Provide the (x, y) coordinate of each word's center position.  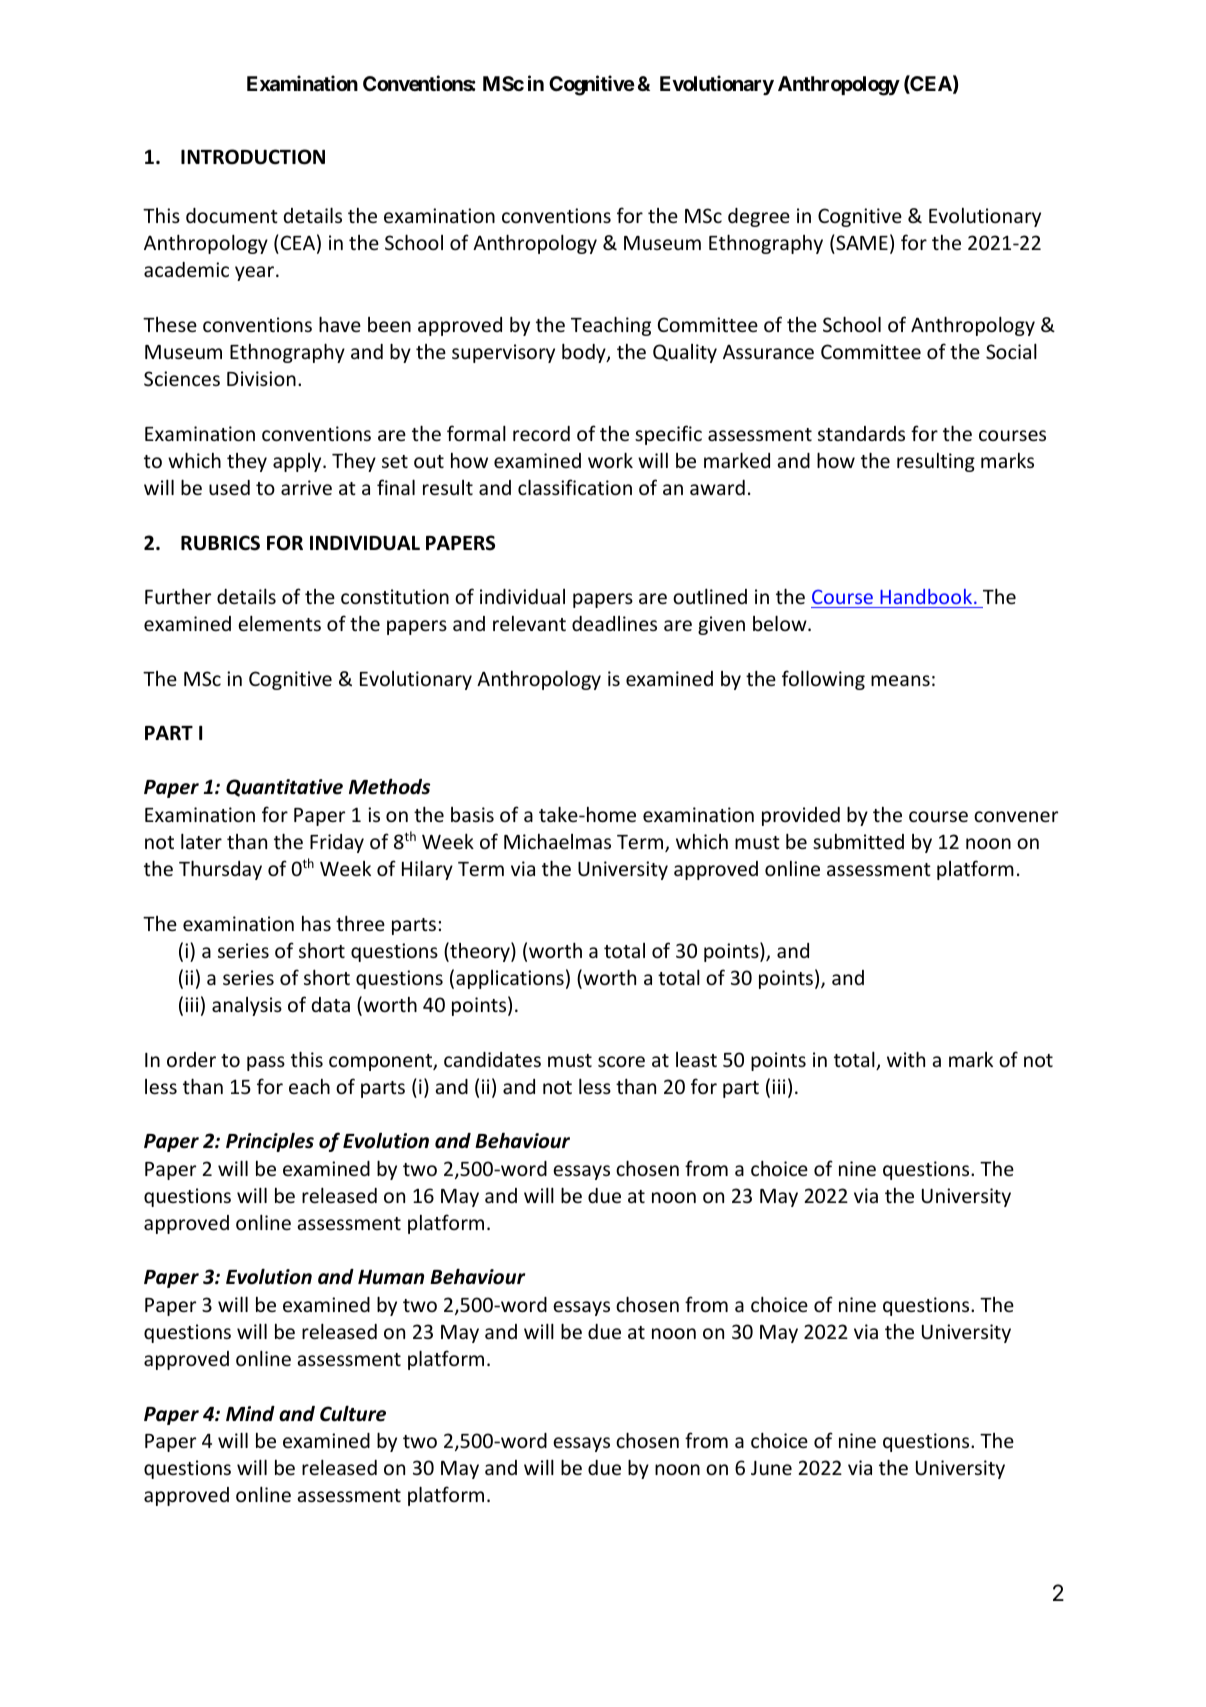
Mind (250, 1414)
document (232, 215)
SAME (862, 242)
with (906, 1059)
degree (759, 217)
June (771, 1468)
